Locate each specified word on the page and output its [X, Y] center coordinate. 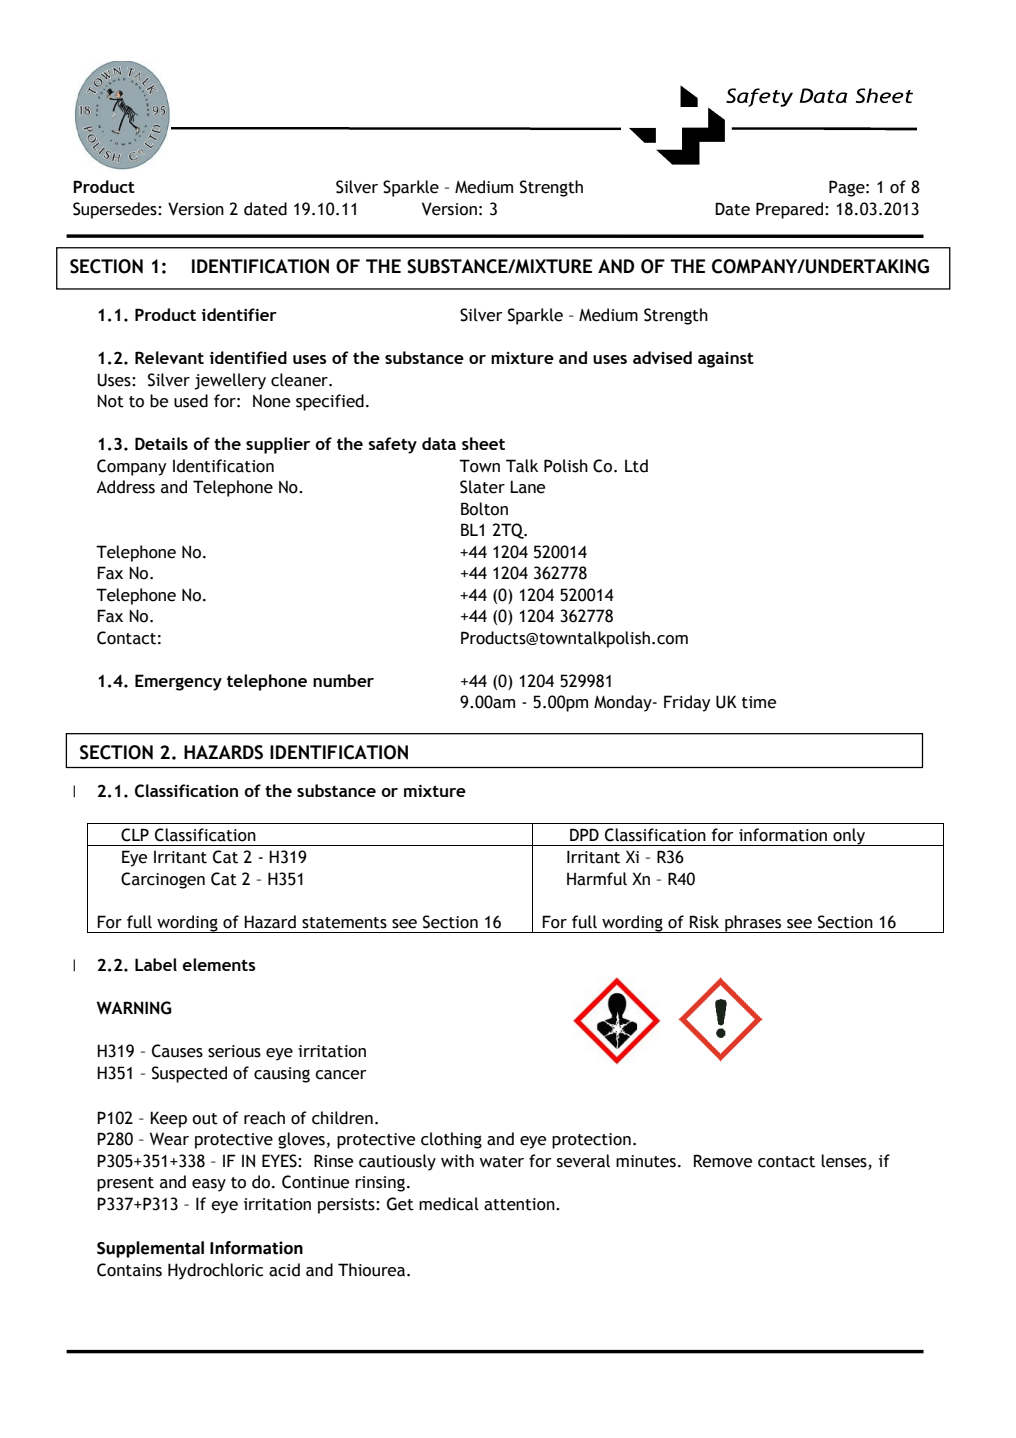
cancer [341, 1075]
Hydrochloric [215, 1271]
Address [125, 487]
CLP [135, 835]
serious [234, 1051]
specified [330, 402]
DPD [584, 834]
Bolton [484, 509]
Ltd [636, 466]
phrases [753, 924]
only [849, 837]
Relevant [169, 357]
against [726, 360]
